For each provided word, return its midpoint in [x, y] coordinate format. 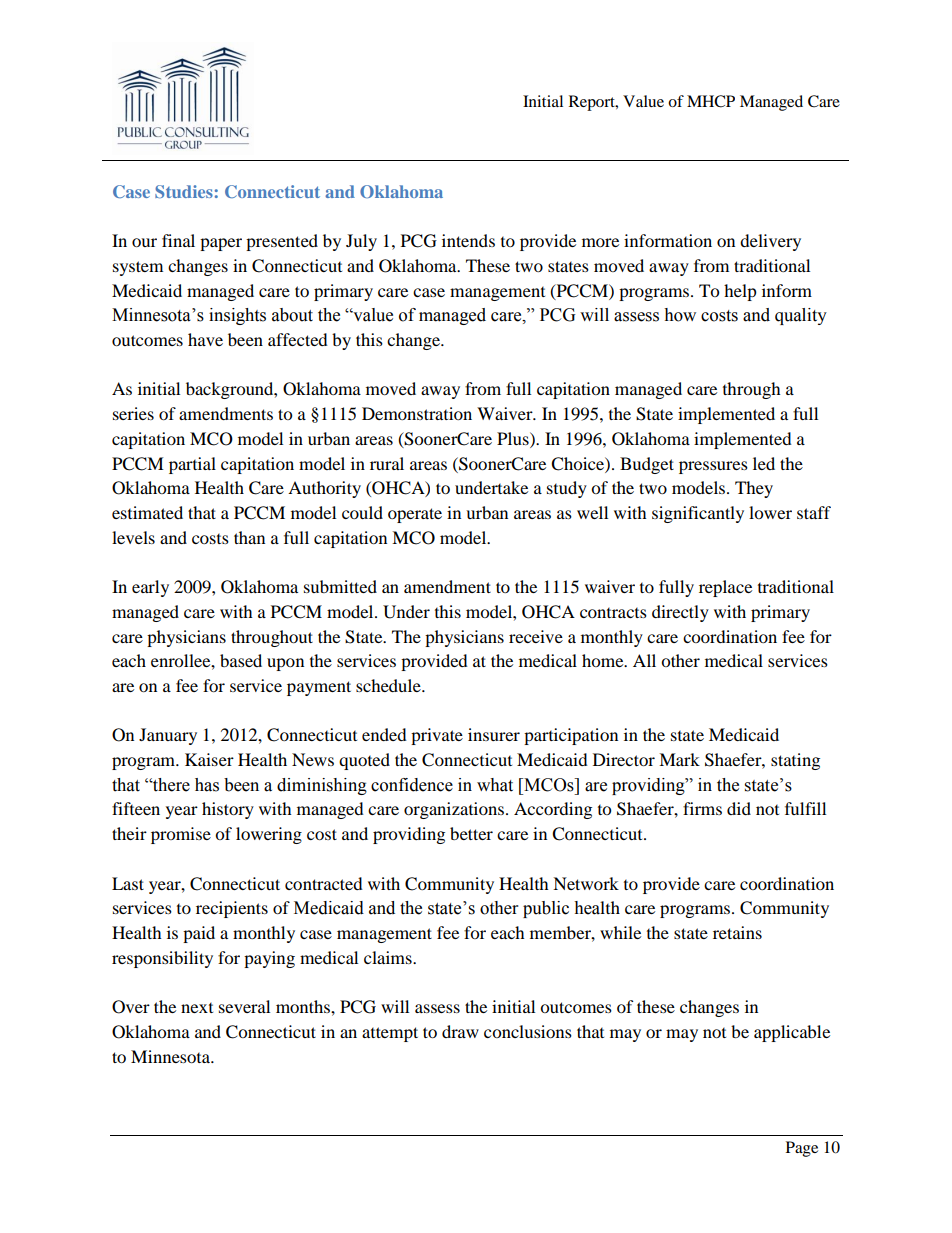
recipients [232, 909]
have [205, 339]
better [471, 833]
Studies [184, 191]
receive [536, 636]
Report [593, 103]
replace [725, 588]
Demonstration [417, 413]
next [197, 1008]
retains [737, 932]
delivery [770, 242]
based [241, 660]
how [680, 315]
